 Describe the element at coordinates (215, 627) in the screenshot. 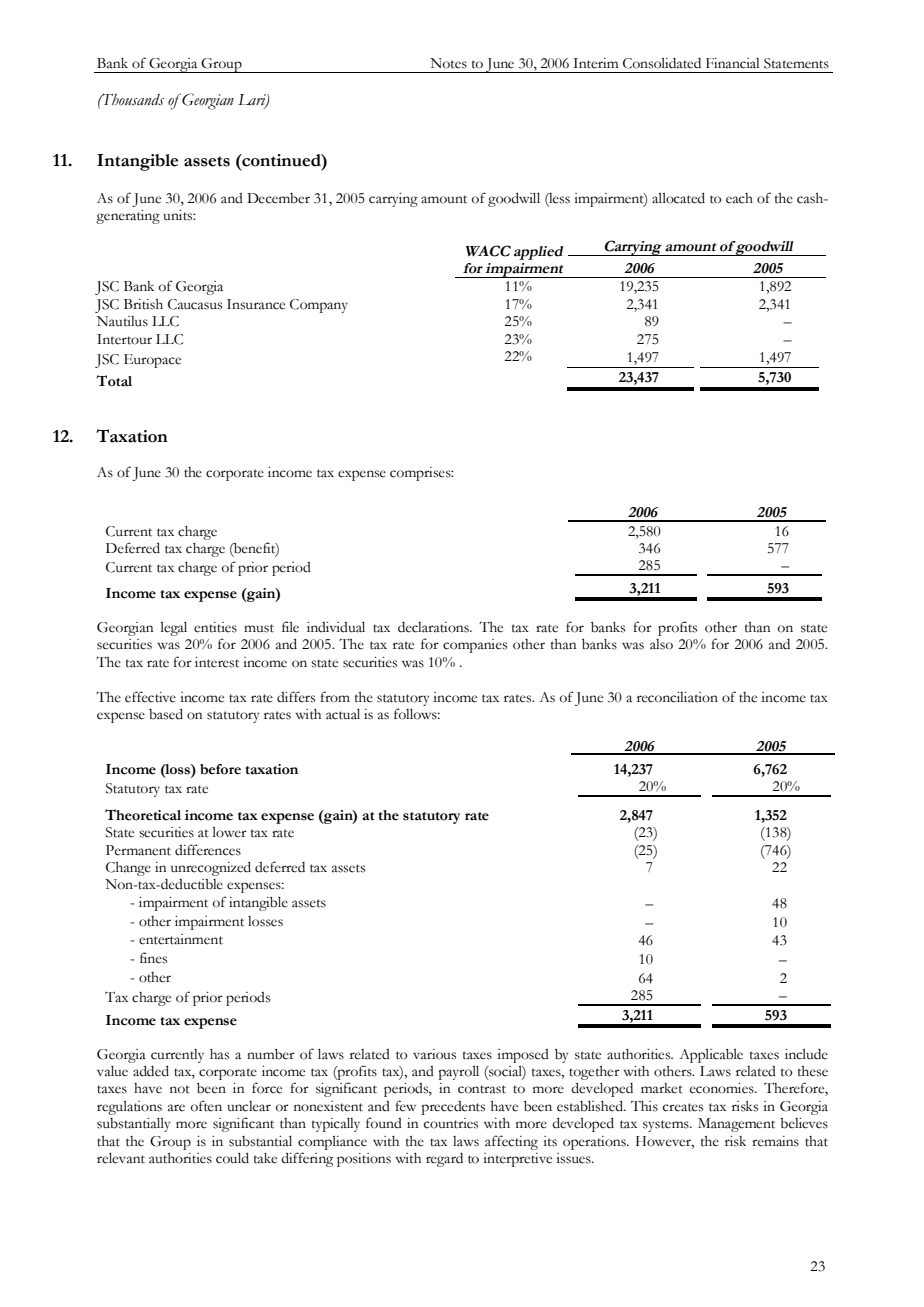

I see `entities` at that location.
